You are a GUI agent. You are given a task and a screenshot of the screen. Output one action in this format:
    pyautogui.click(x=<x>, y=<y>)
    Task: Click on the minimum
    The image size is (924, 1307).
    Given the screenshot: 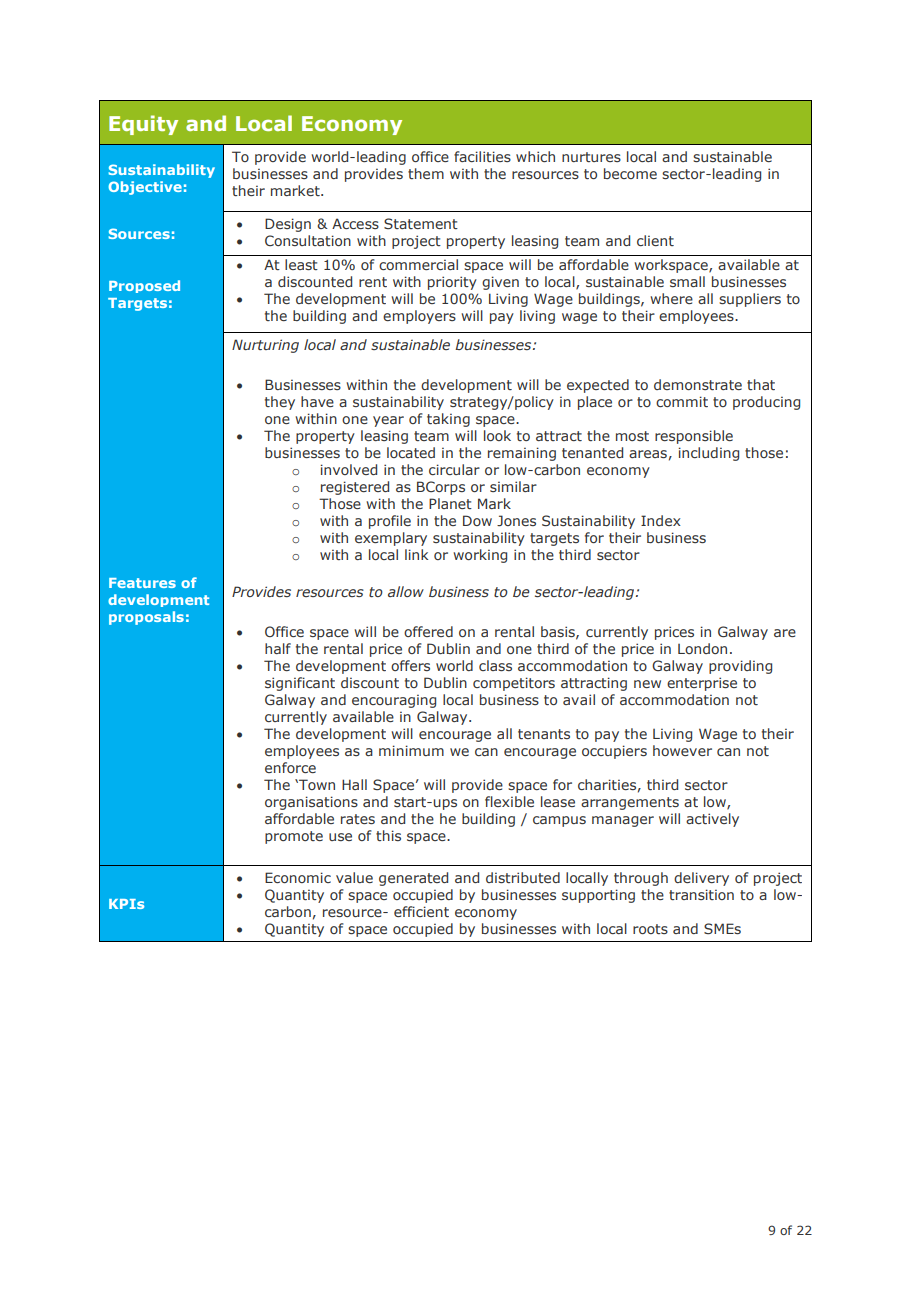 What is the action you would take?
    pyautogui.click(x=411, y=750)
